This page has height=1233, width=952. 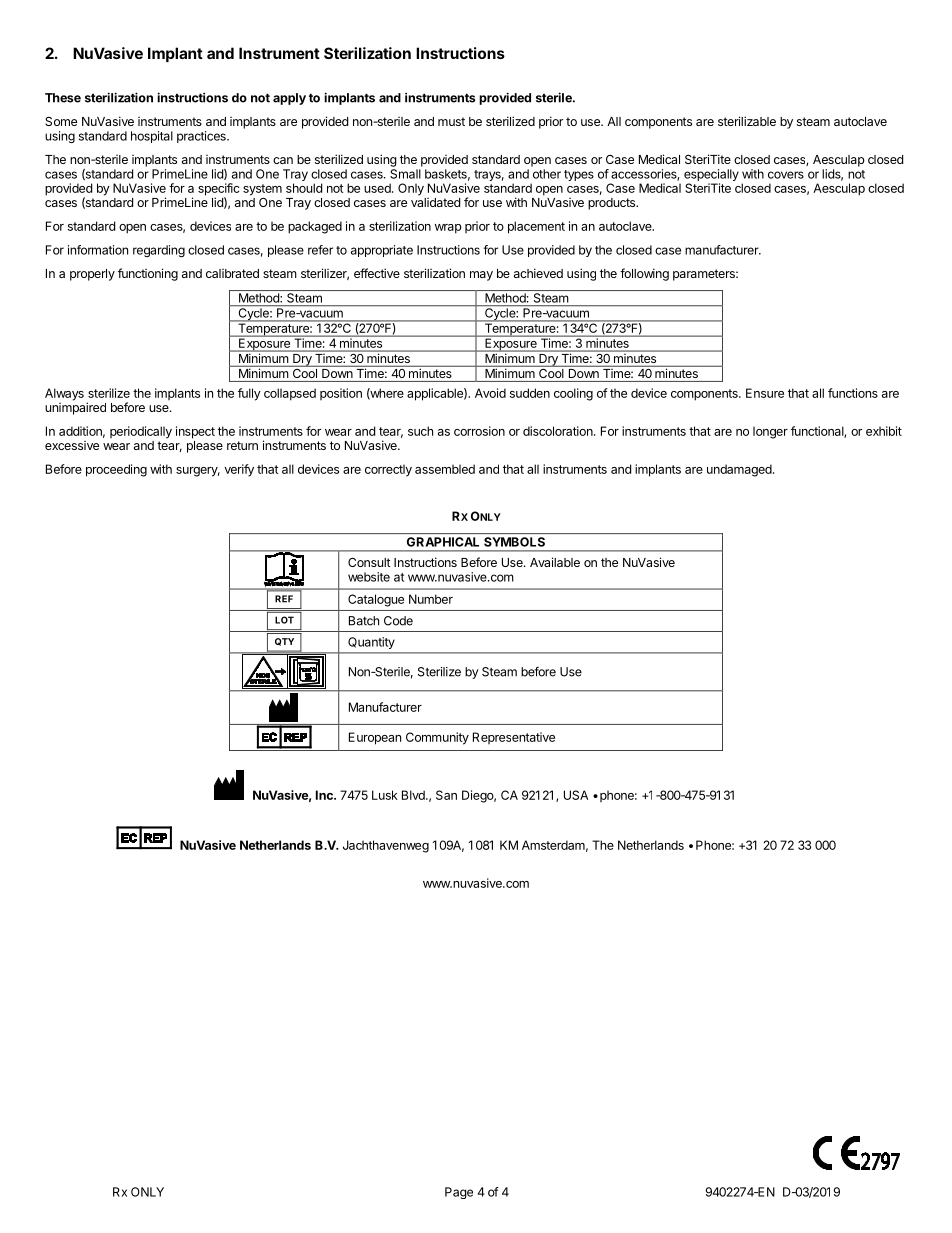 What do you see at coordinates (740, 470) in the page?
I see `undamaged` at bounding box center [740, 470].
